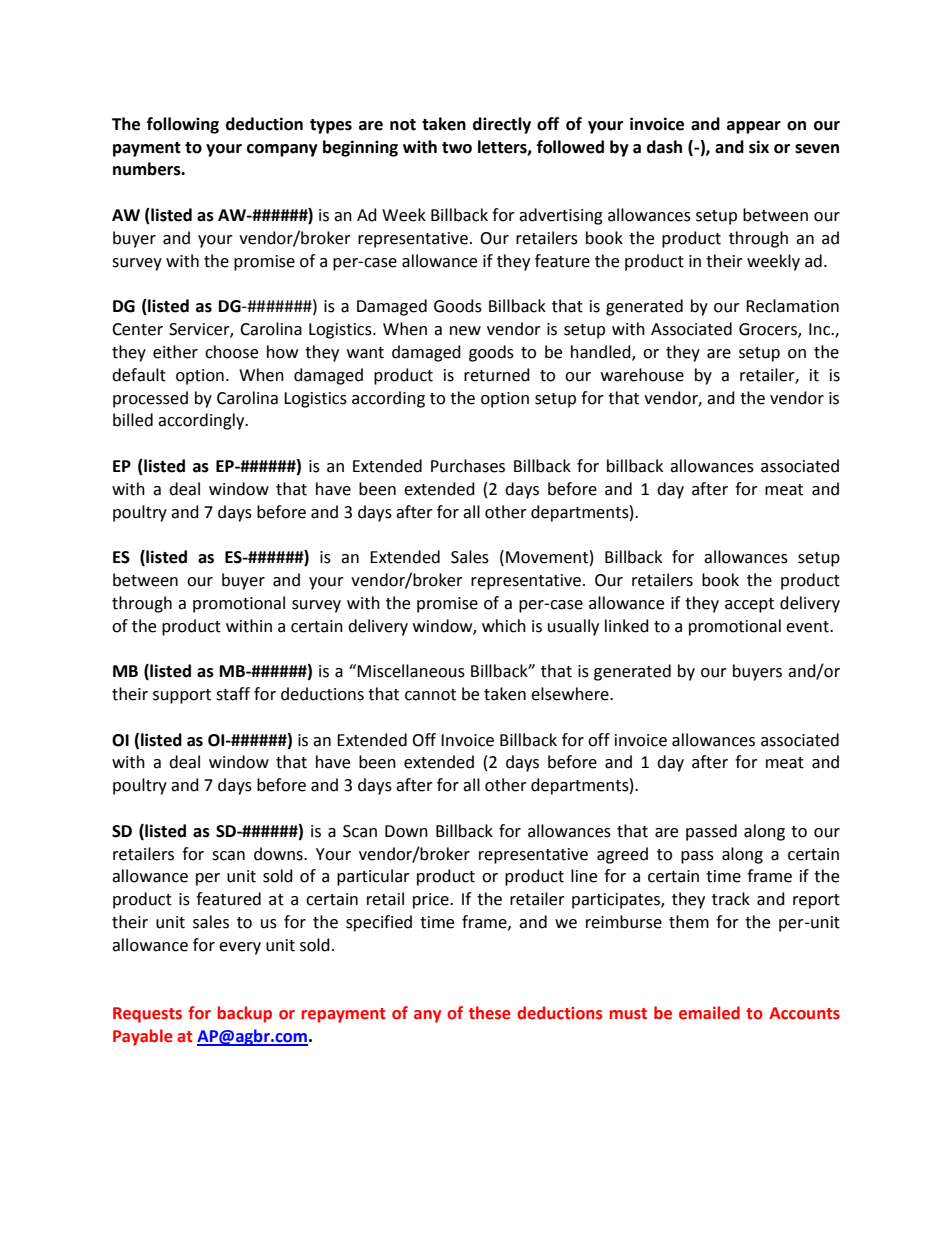 The height and width of the page is (1233, 952). Describe the element at coordinates (231, 352) in the page. I see `choose` at that location.
